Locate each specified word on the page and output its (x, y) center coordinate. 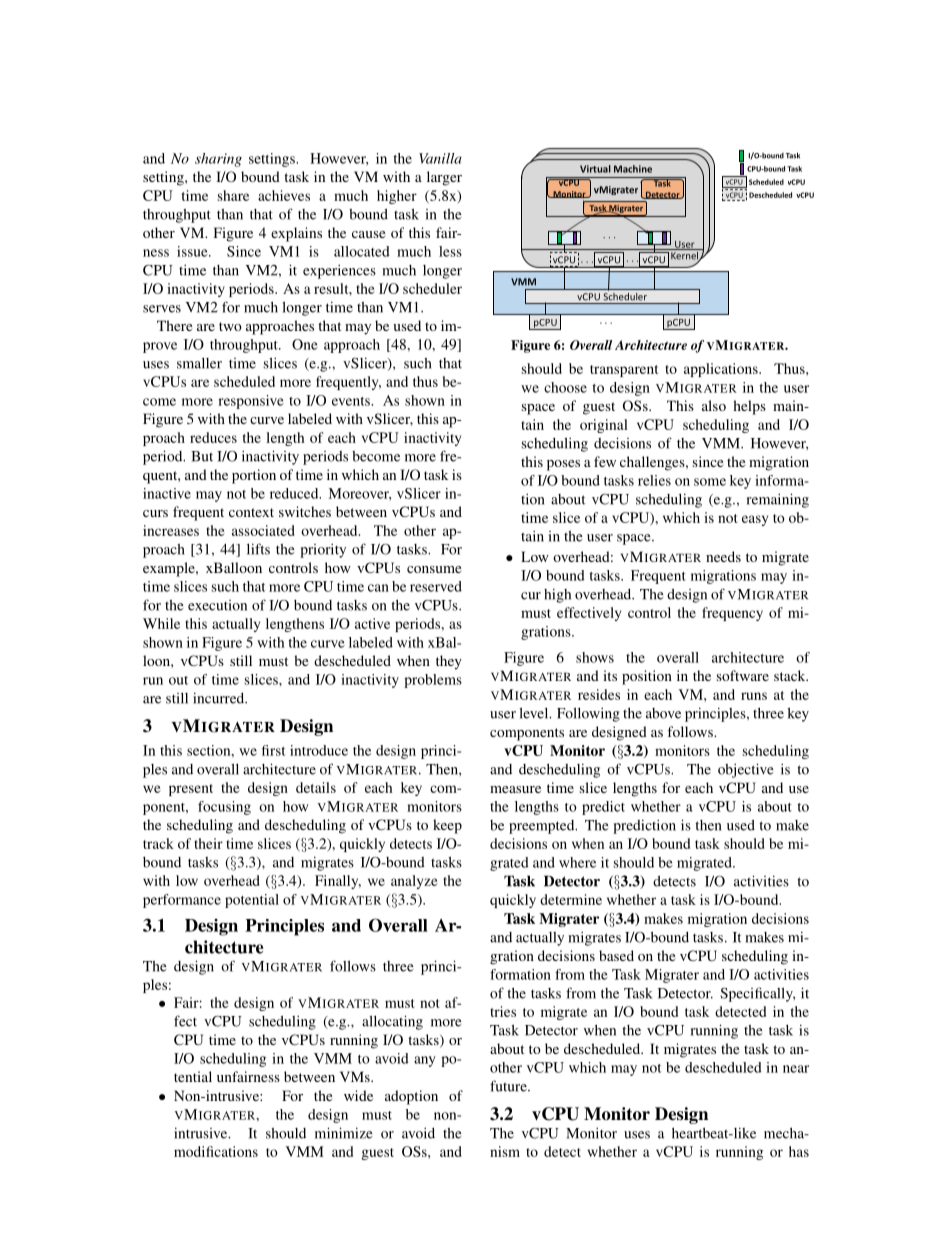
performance (182, 901)
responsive (251, 402)
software (743, 675)
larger (444, 178)
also (714, 405)
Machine (633, 169)
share (233, 195)
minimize (344, 1133)
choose (565, 387)
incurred (220, 698)
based (616, 955)
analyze (414, 882)
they (449, 662)
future (509, 1086)
